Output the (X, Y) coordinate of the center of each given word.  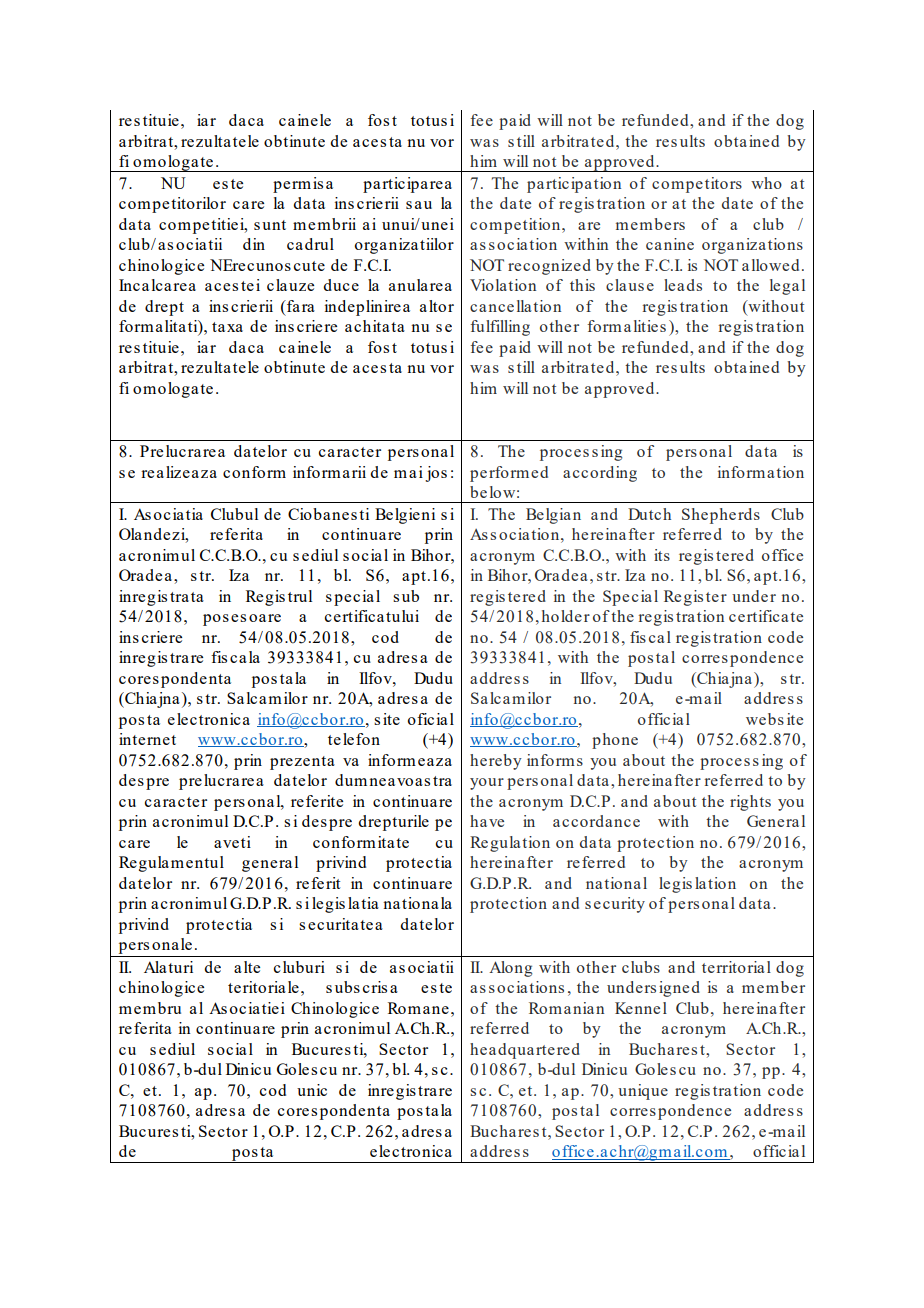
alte (247, 967)
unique (643, 1092)
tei (250, 285)
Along (510, 969)
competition (516, 226)
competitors (697, 185)
